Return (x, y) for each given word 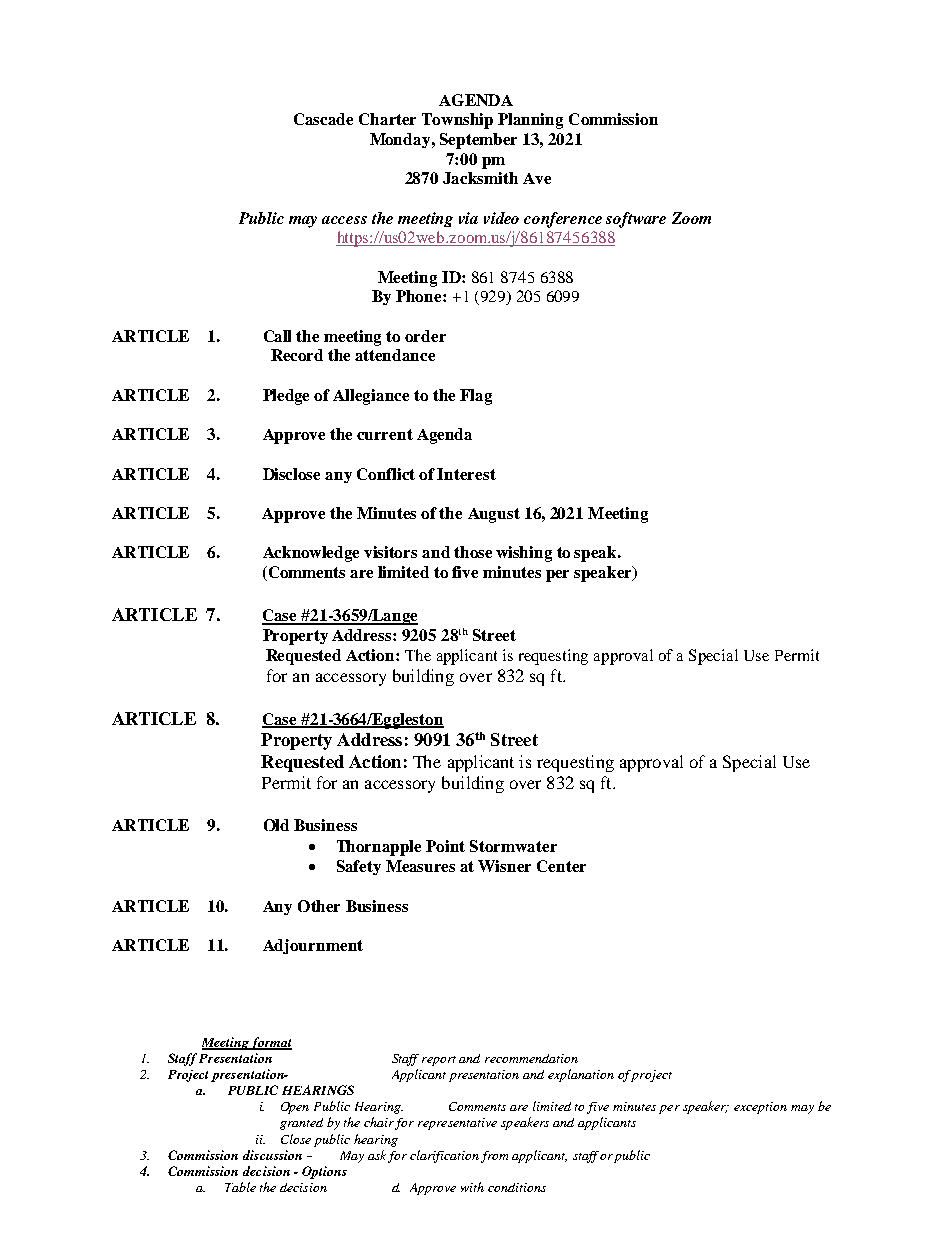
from (494, 1157)
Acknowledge (311, 554)
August (494, 515)
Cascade (323, 119)
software (636, 220)
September (478, 141)
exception (760, 1108)
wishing (524, 554)
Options (324, 1172)
